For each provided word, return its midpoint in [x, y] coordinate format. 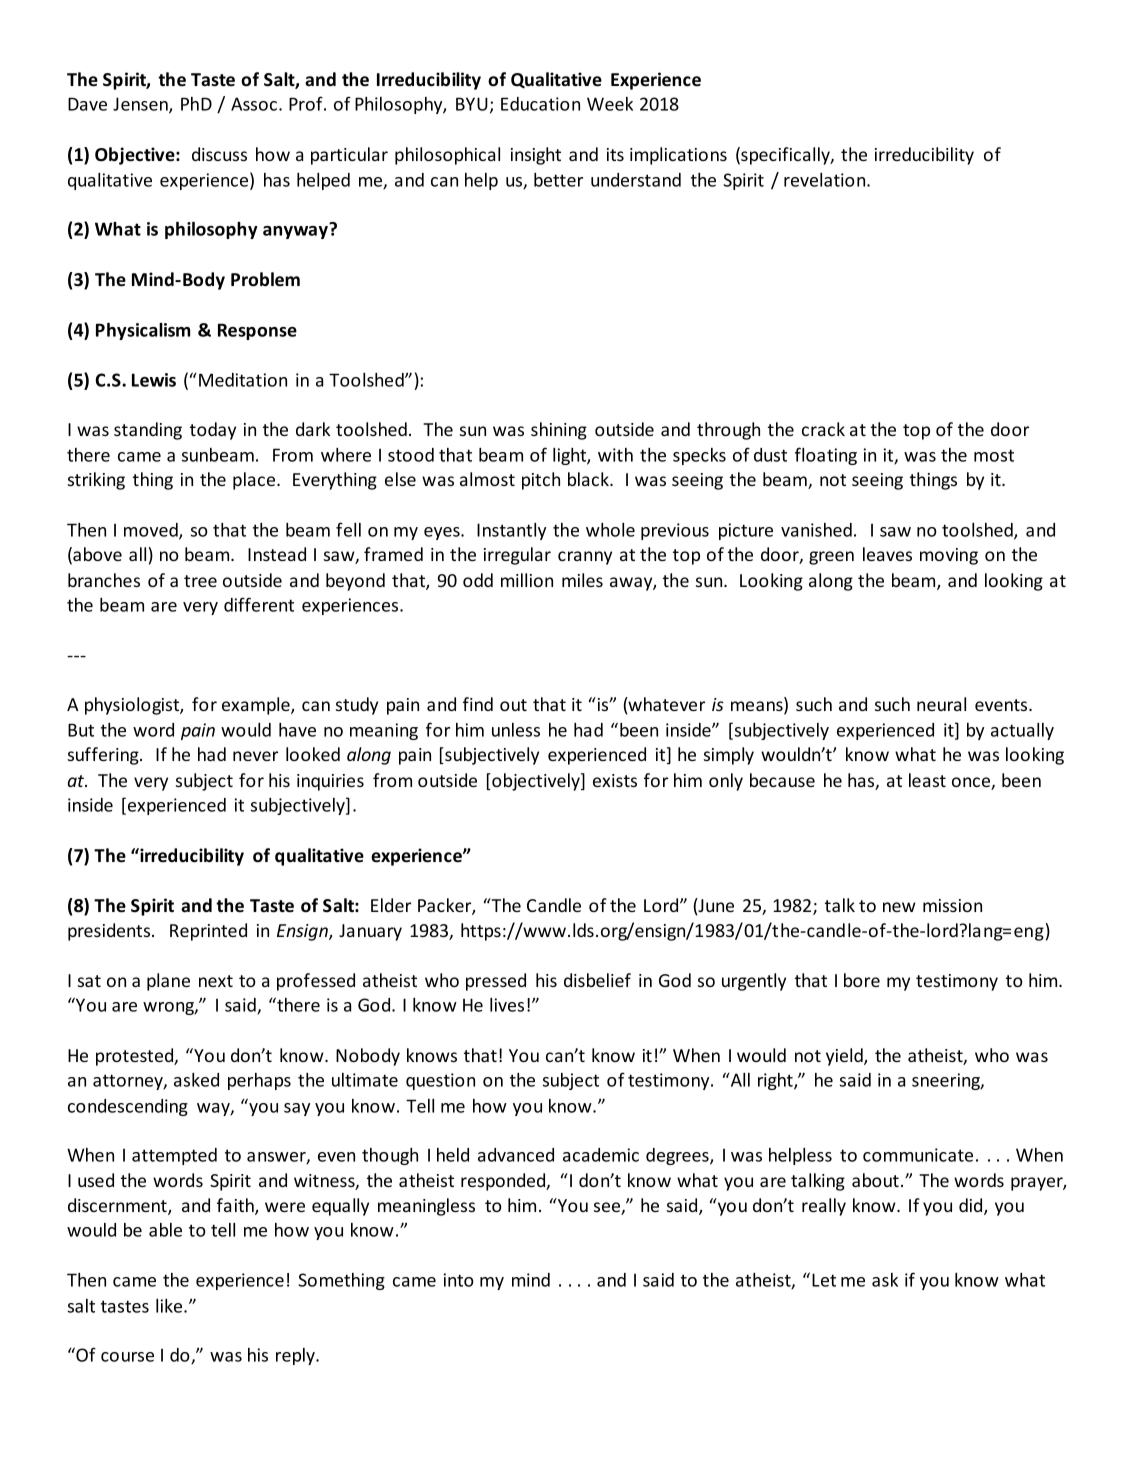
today [213, 431]
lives [507, 1005]
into [459, 1280]
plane [168, 982]
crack [823, 429]
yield [845, 1057]
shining [559, 431]
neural [941, 704]
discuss [219, 154]
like [170, 1306]
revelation [826, 180]
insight [536, 156]
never [255, 756]
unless [516, 730]
